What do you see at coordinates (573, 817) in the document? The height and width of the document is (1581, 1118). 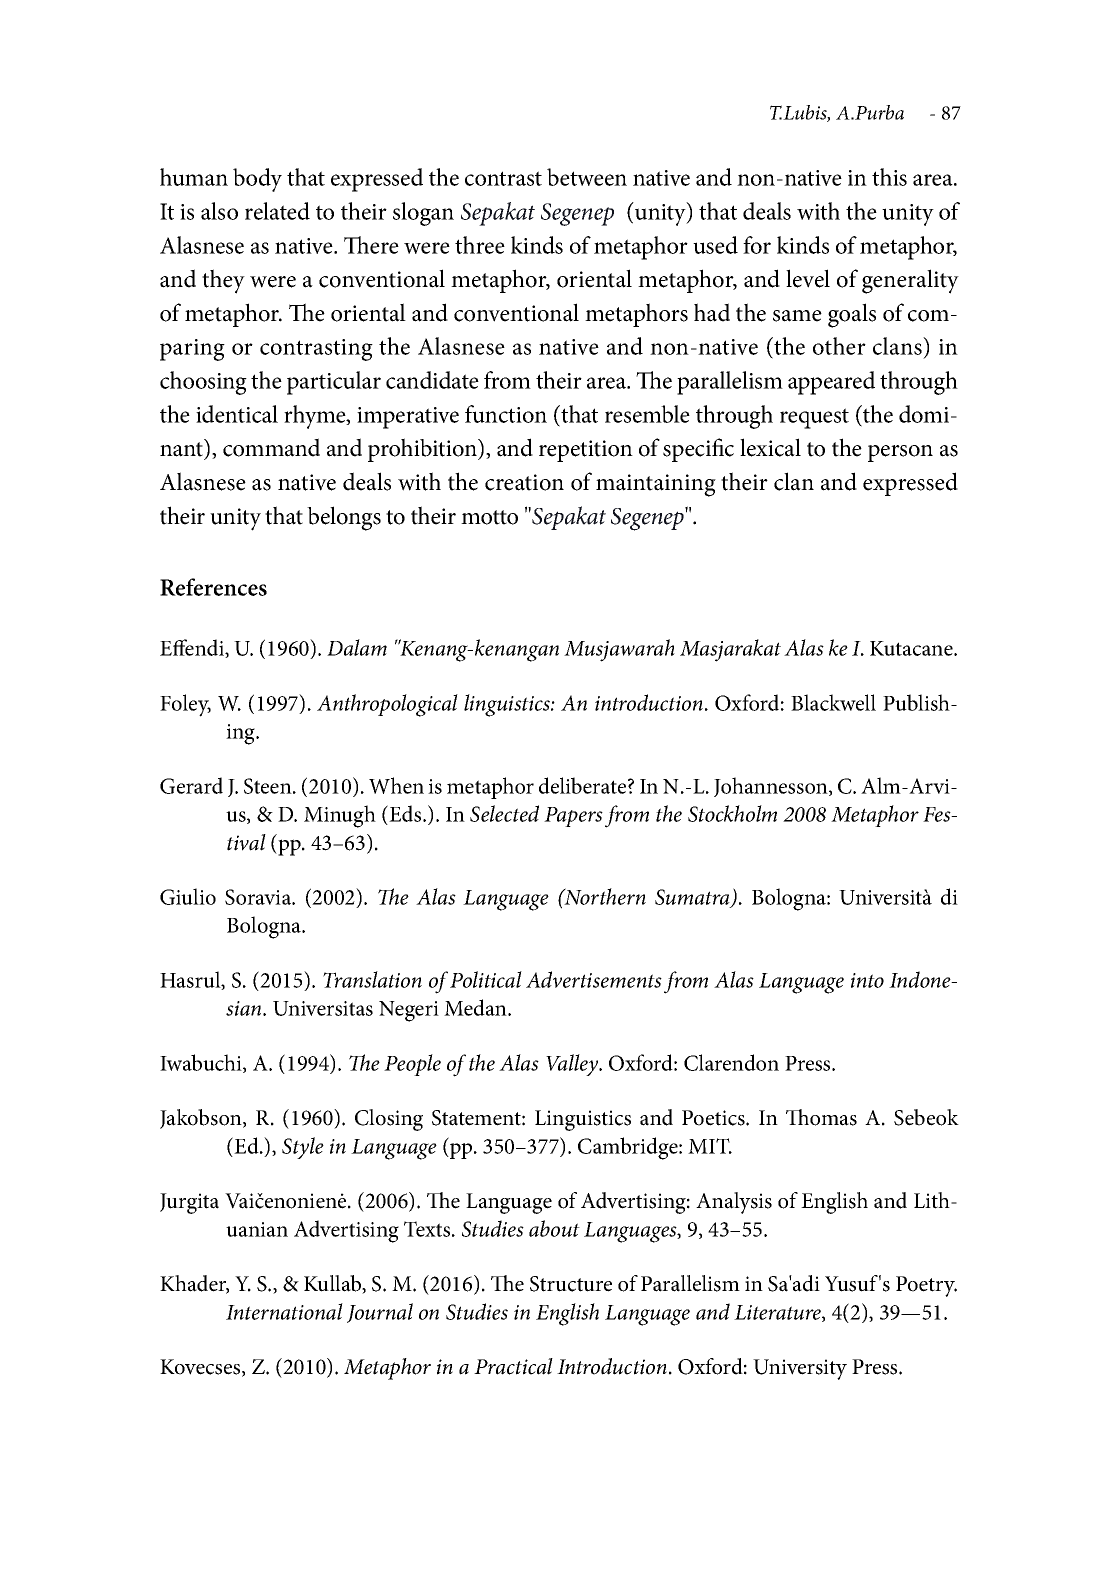 I see `Papers` at bounding box center [573, 817].
